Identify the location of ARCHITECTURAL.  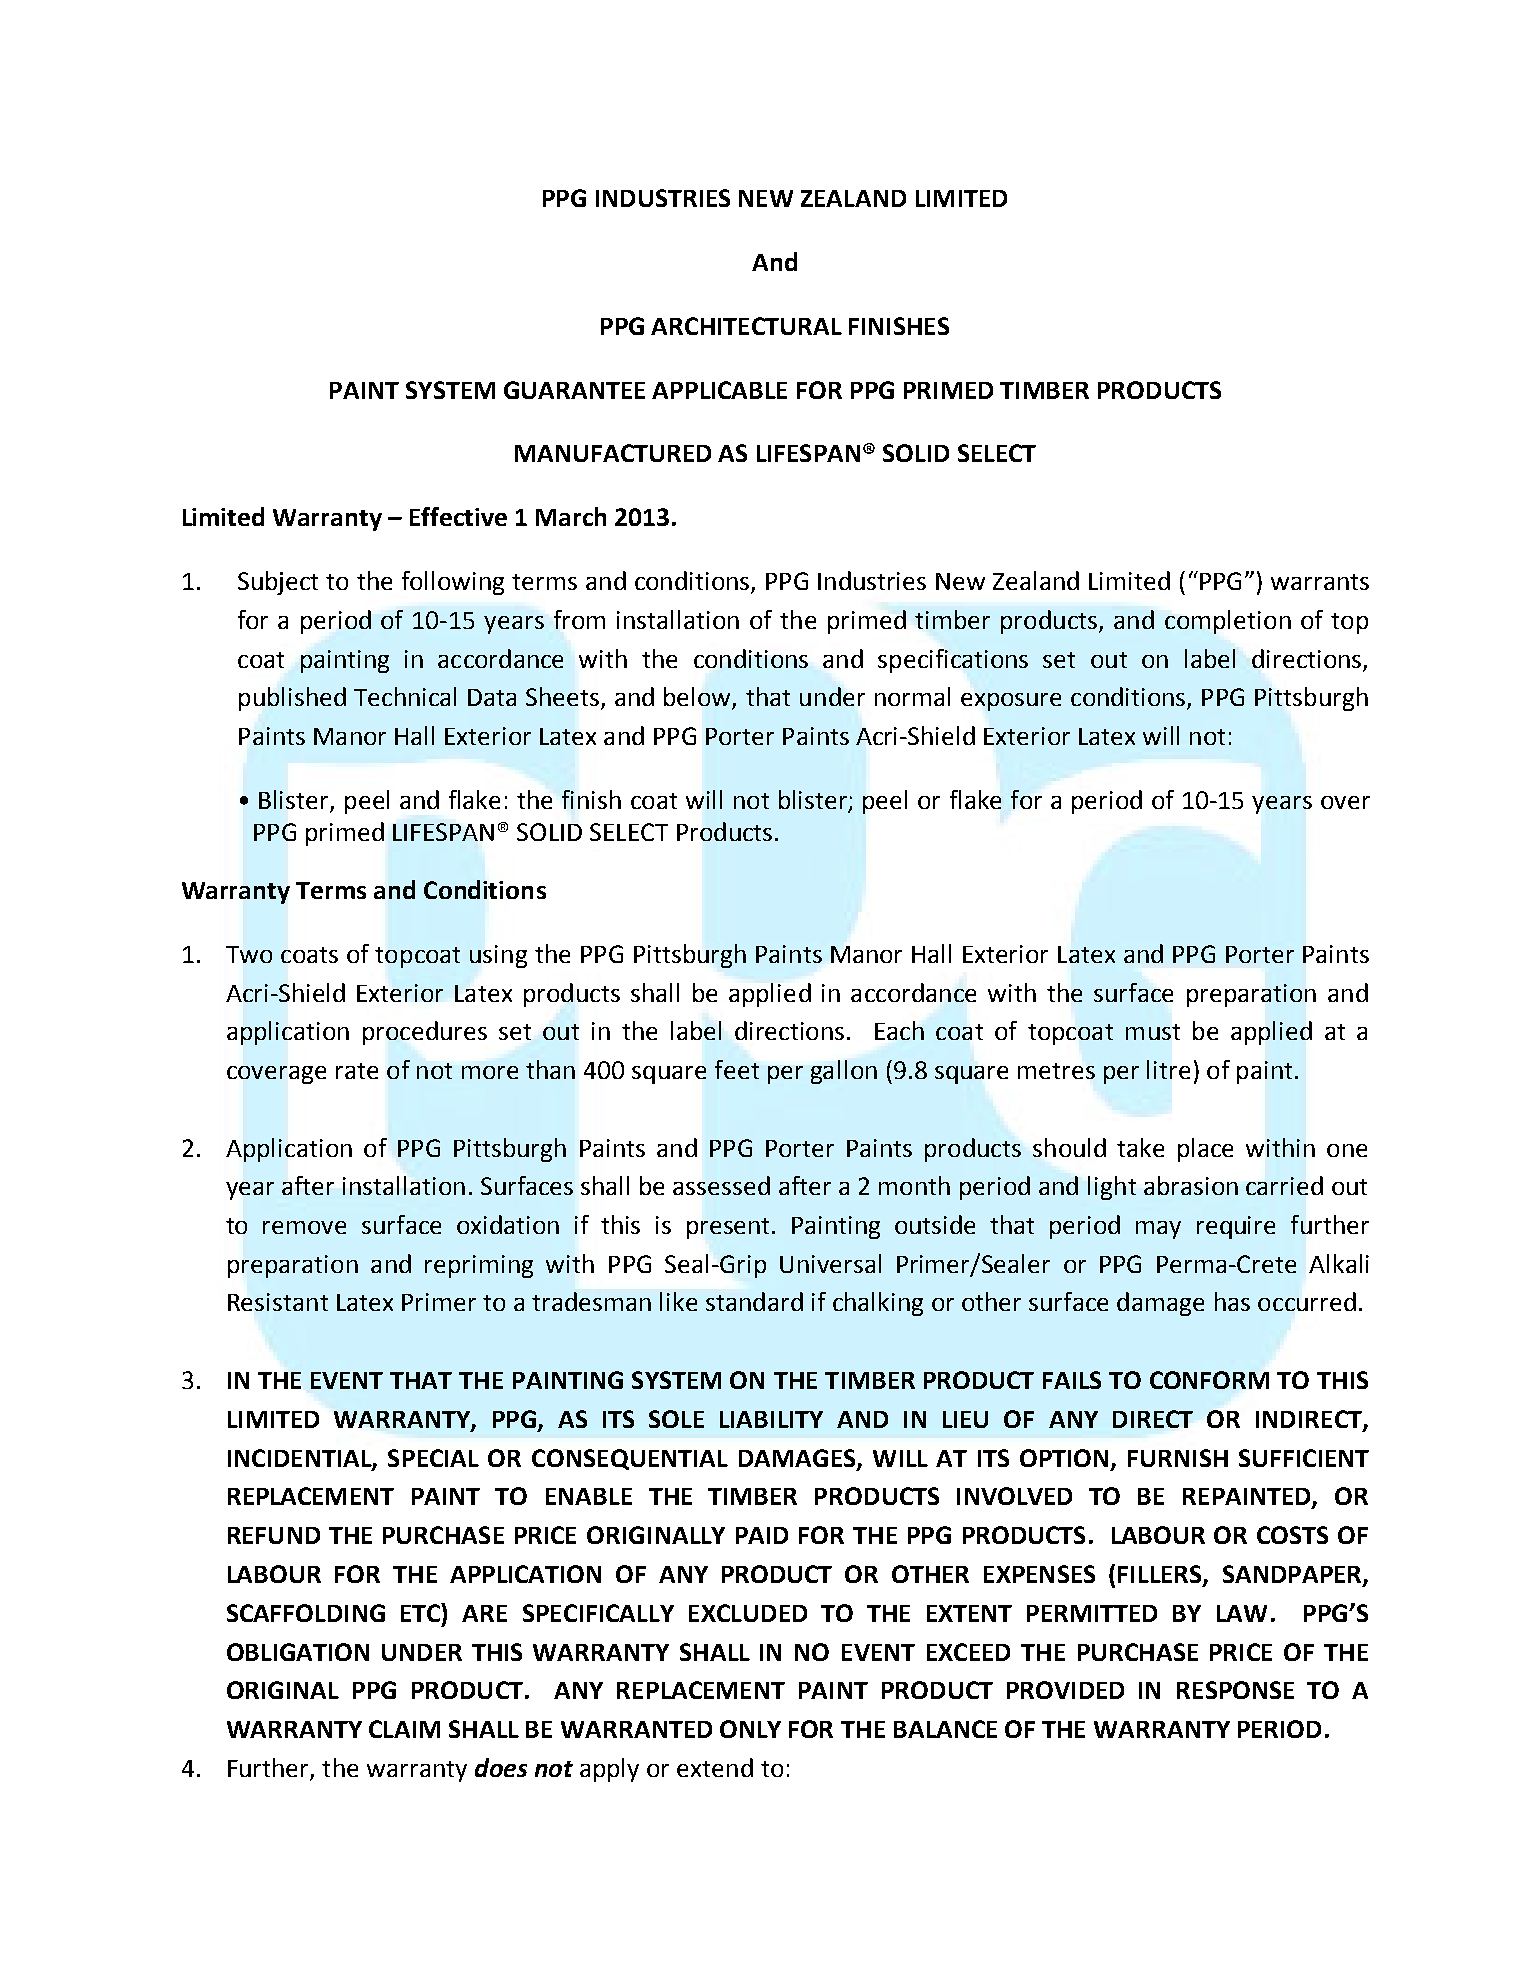
(746, 326).
